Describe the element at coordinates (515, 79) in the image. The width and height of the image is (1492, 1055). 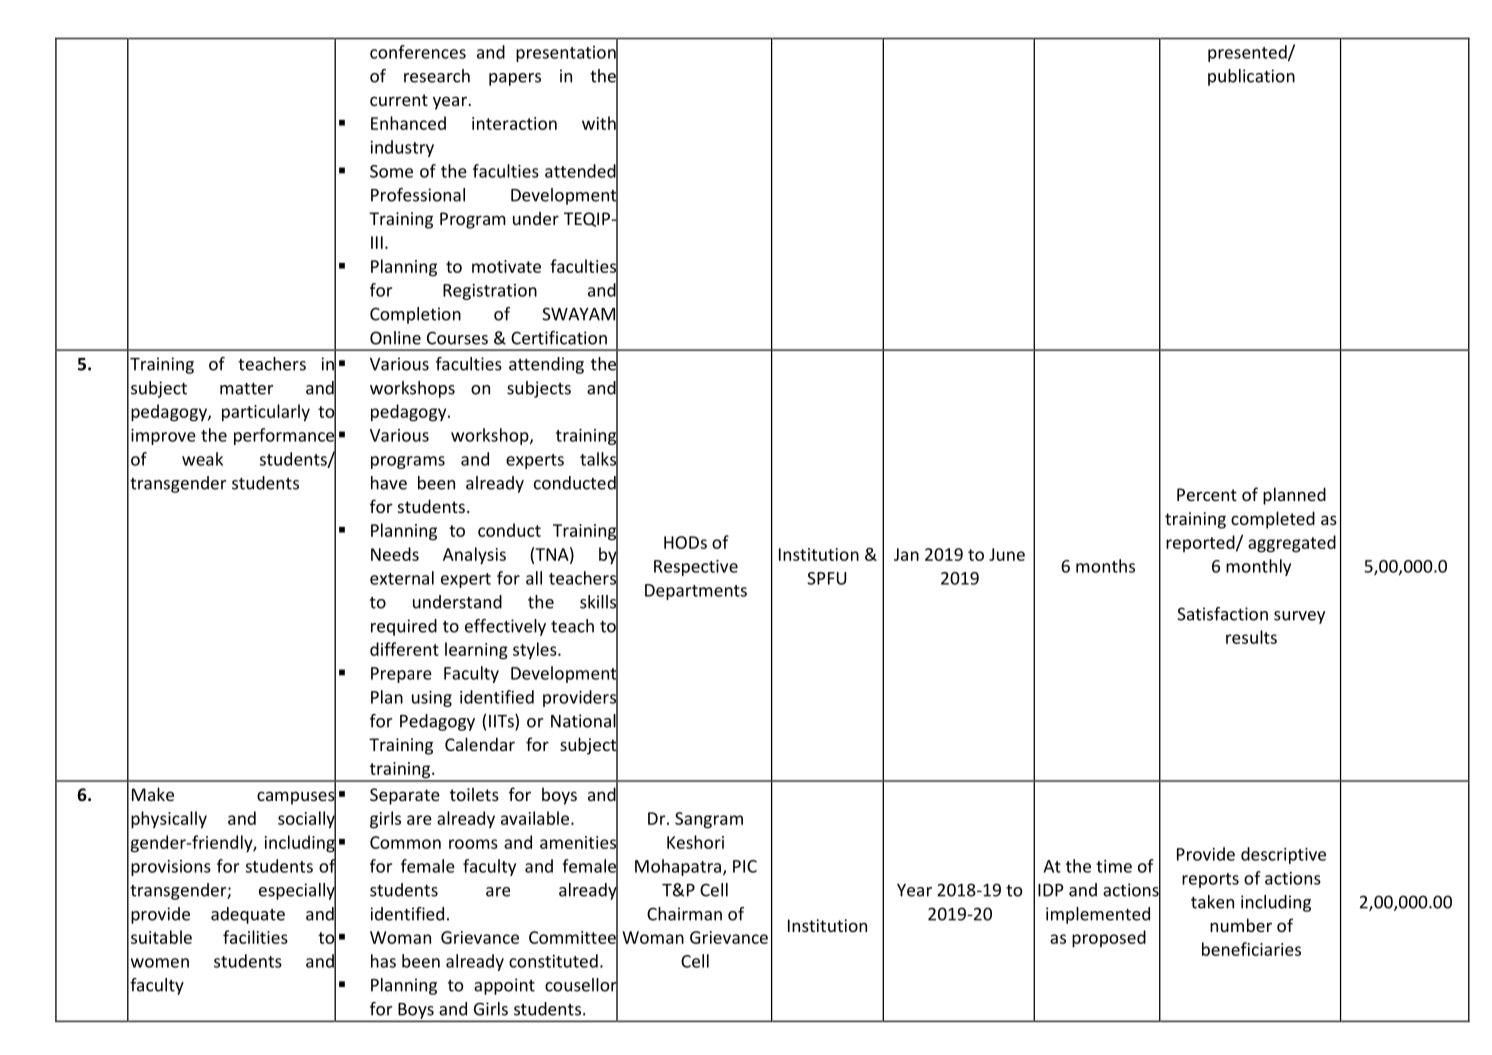
I see `papers` at that location.
